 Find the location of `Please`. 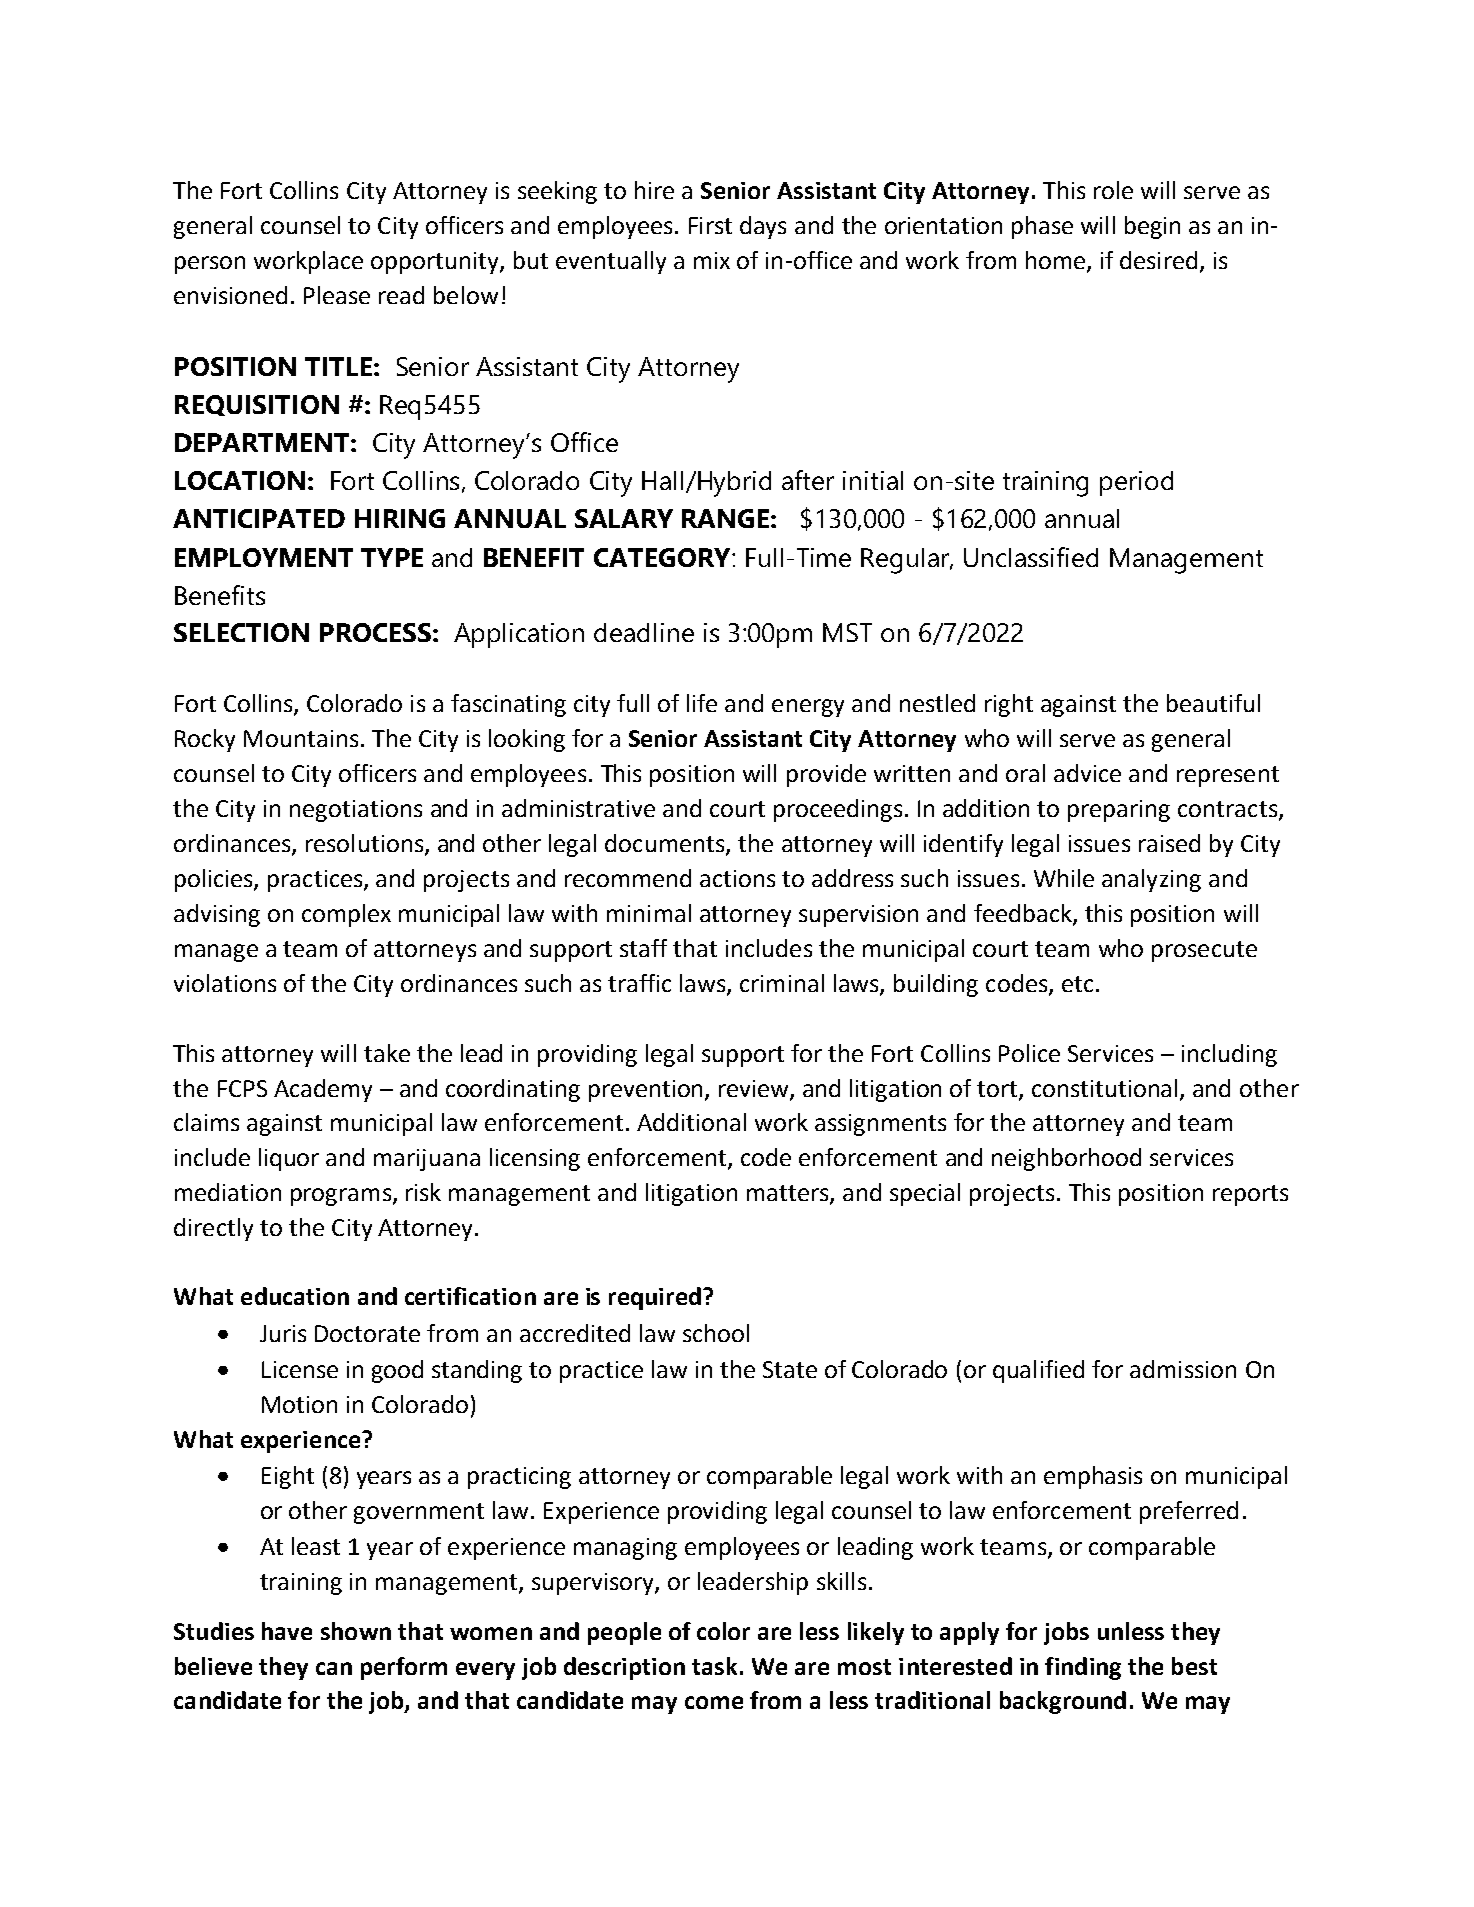

Please is located at coordinates (337, 295).
